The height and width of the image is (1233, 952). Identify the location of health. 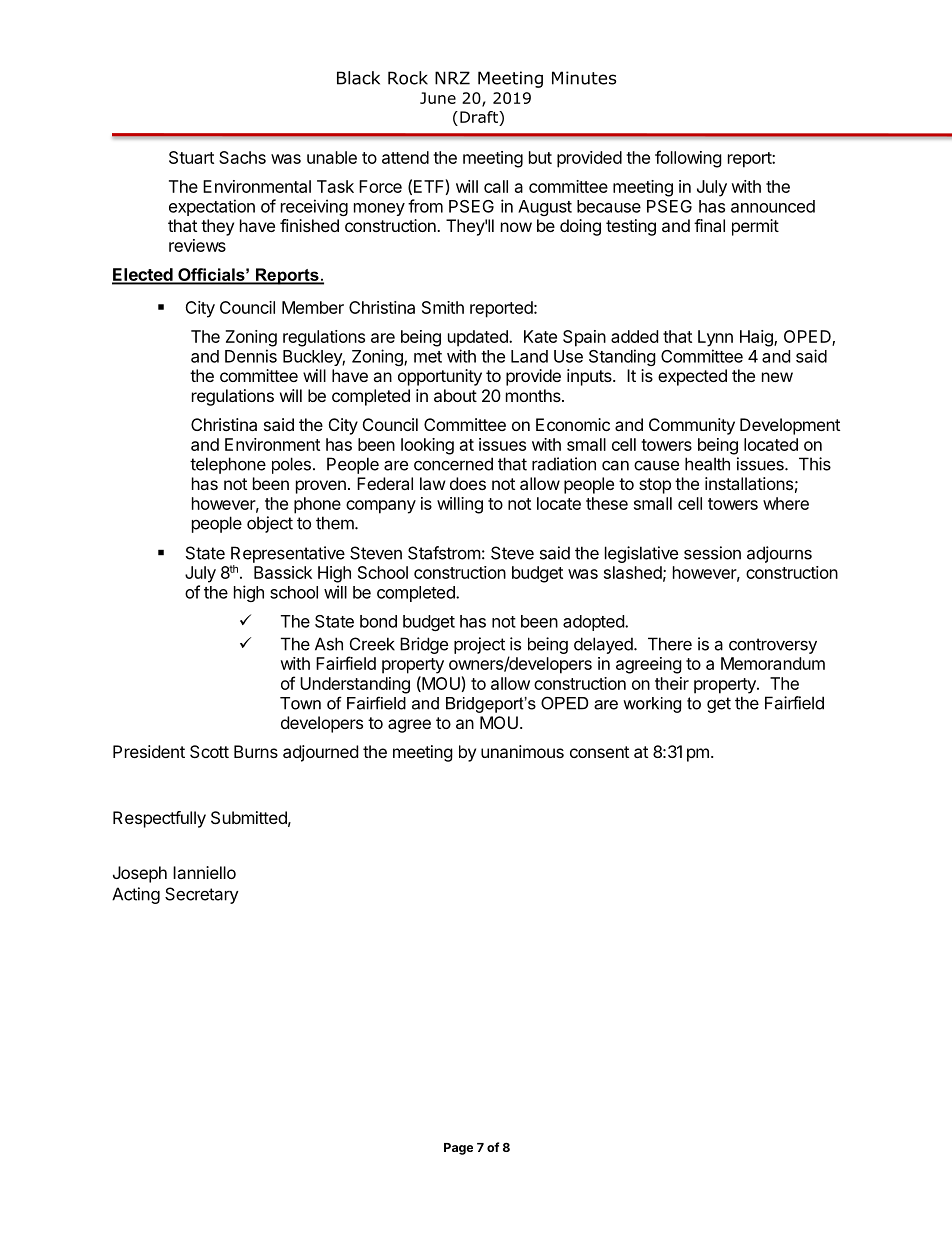
(707, 464).
